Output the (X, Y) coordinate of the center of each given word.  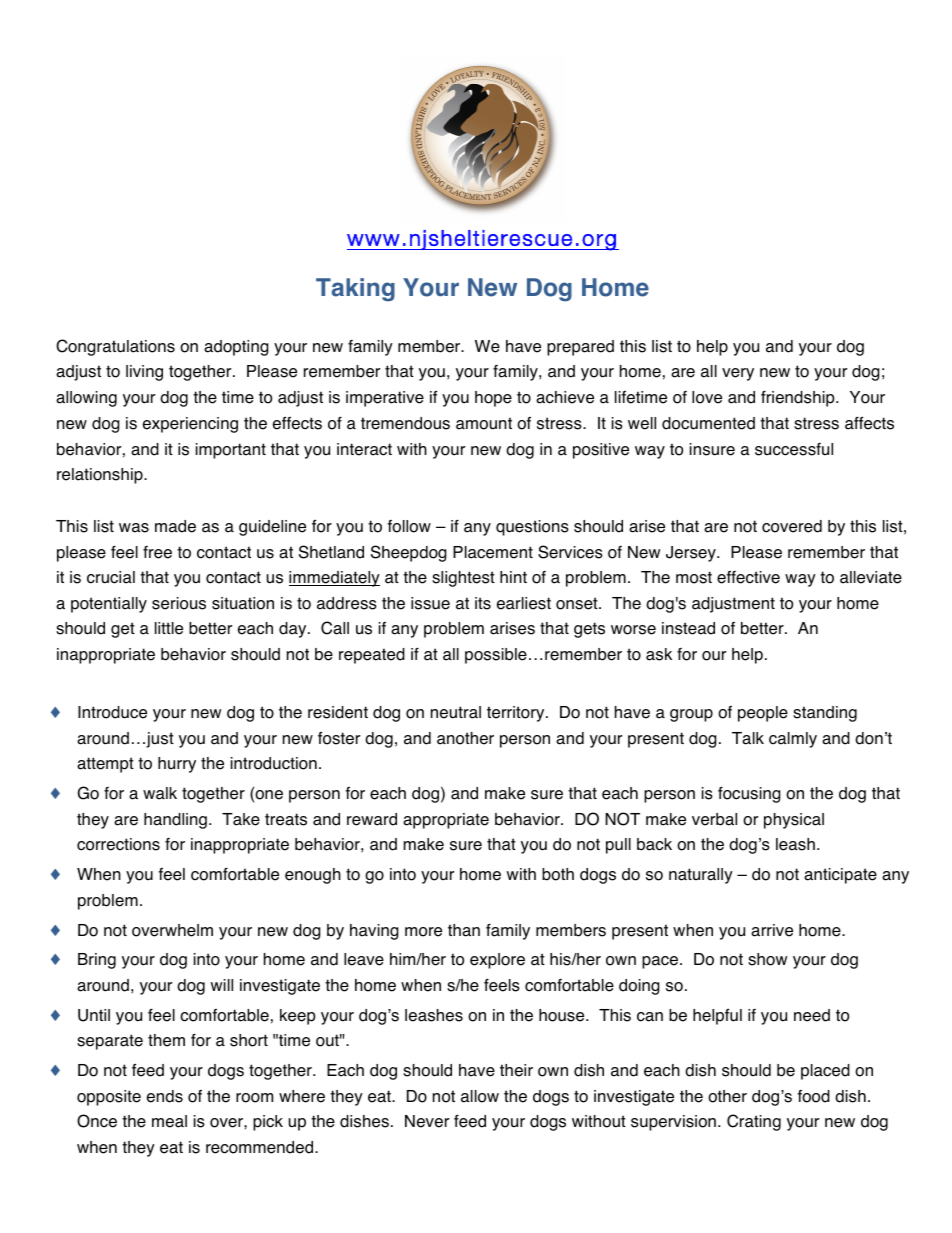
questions (532, 528)
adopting (236, 348)
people (763, 714)
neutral (456, 712)
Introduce (112, 712)
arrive (772, 930)
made (175, 526)
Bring (97, 961)
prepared (580, 348)
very (738, 374)
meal (169, 1121)
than (464, 930)
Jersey (692, 554)
